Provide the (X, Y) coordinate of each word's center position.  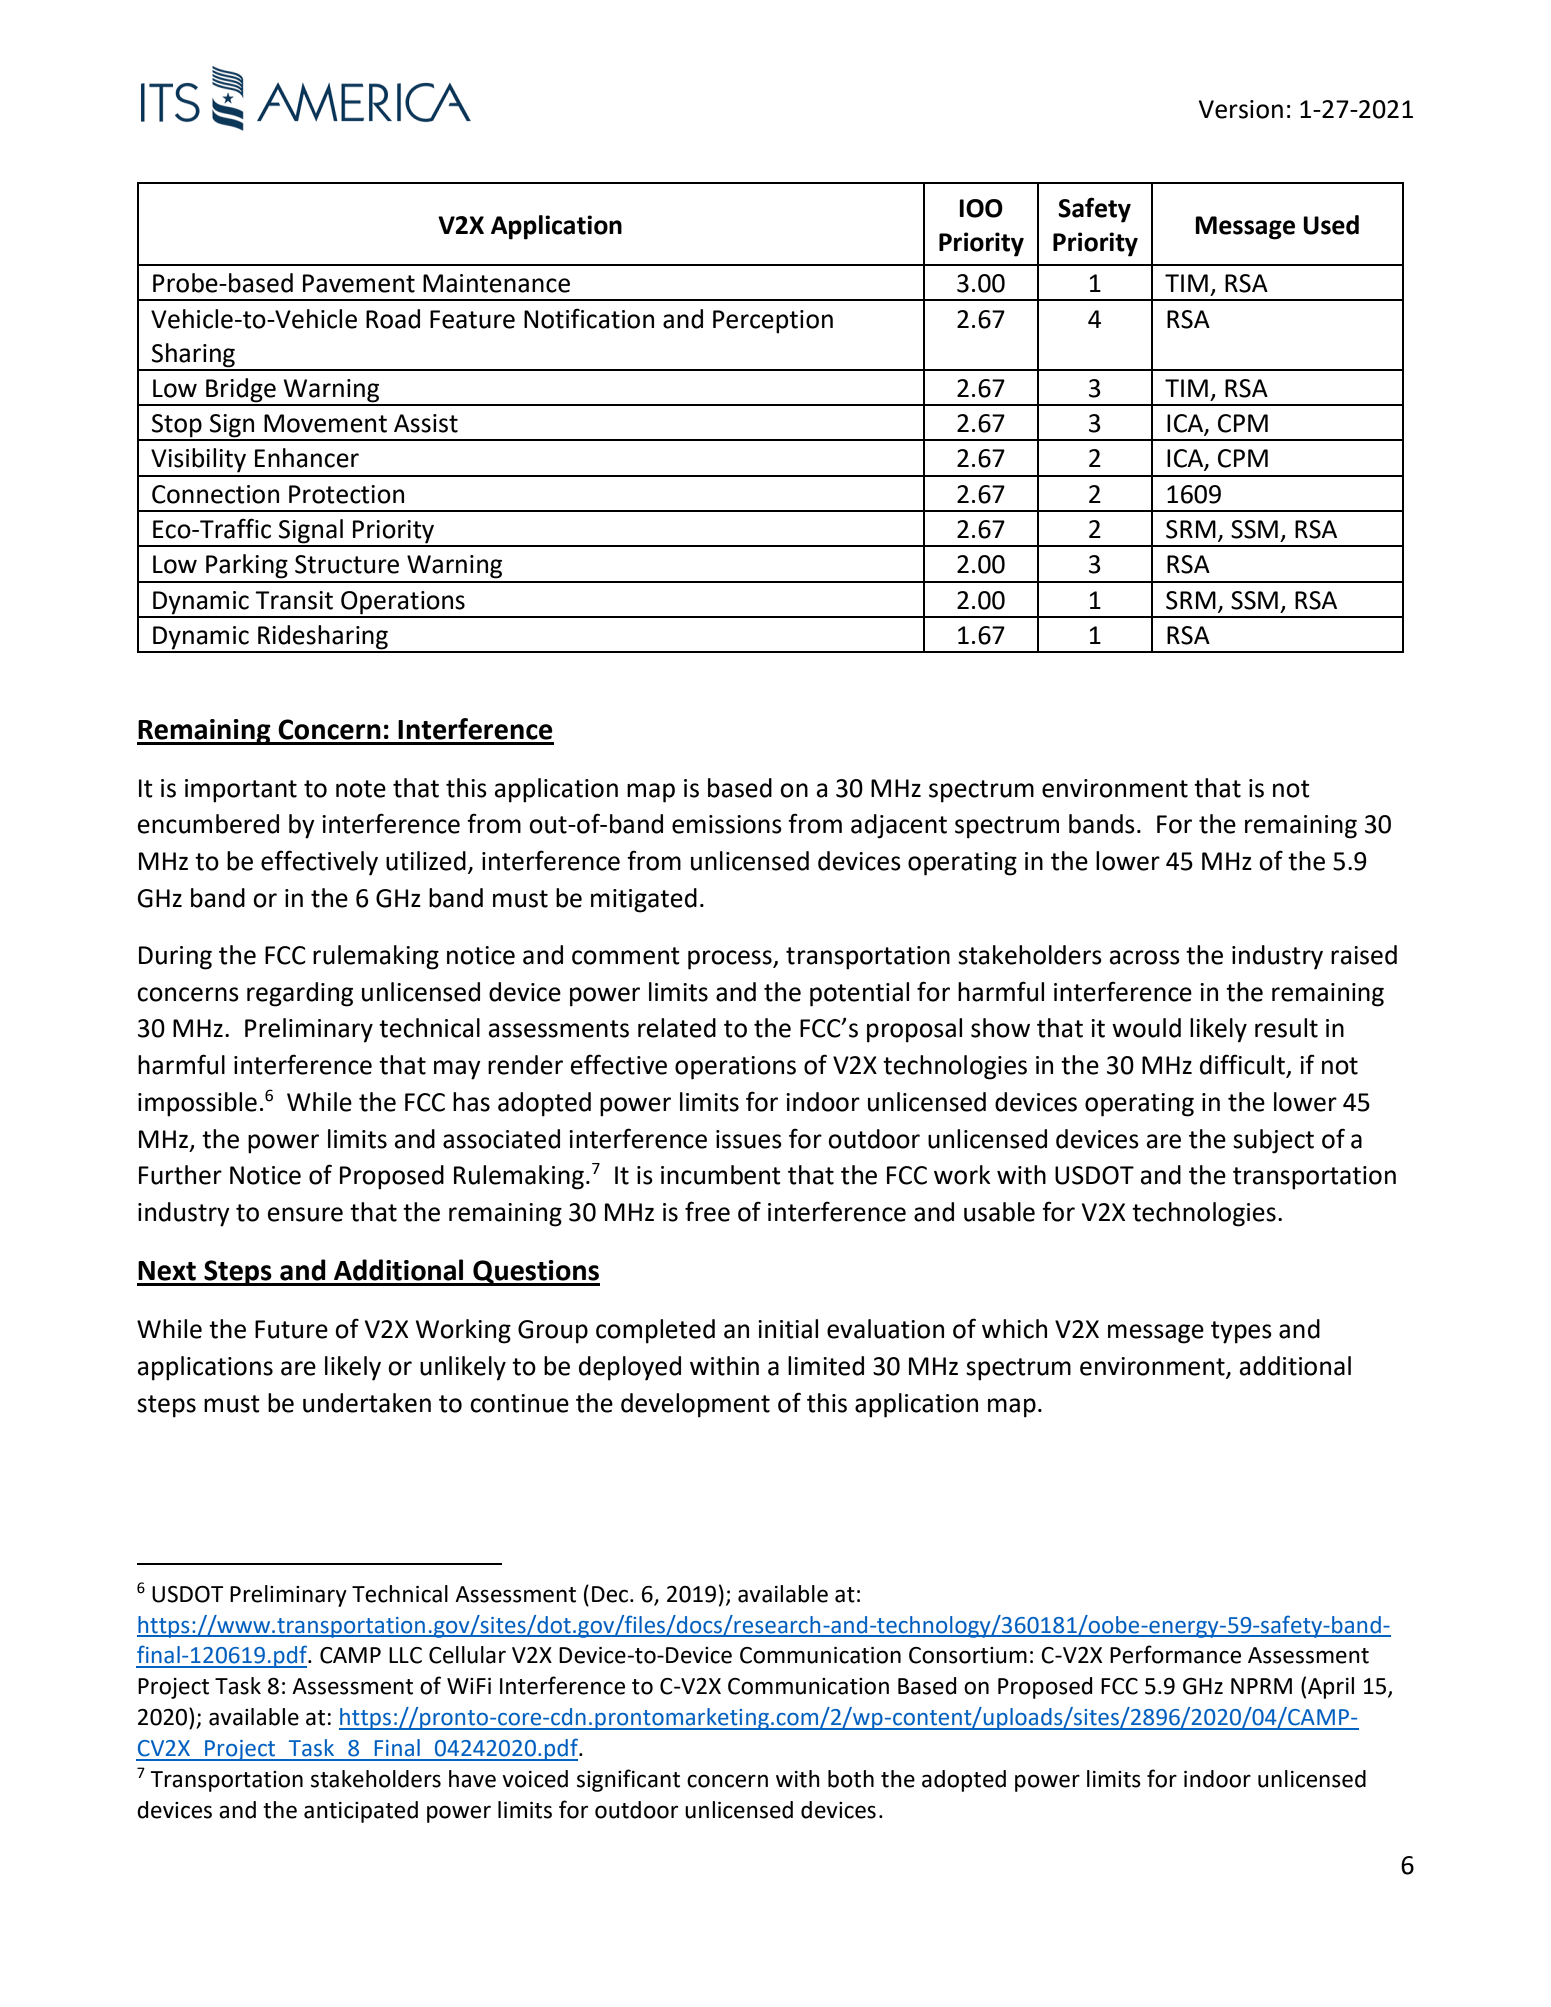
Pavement (359, 283)
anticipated (361, 1812)
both (851, 1779)
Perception (773, 322)
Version (1241, 109)
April (1331, 1688)
